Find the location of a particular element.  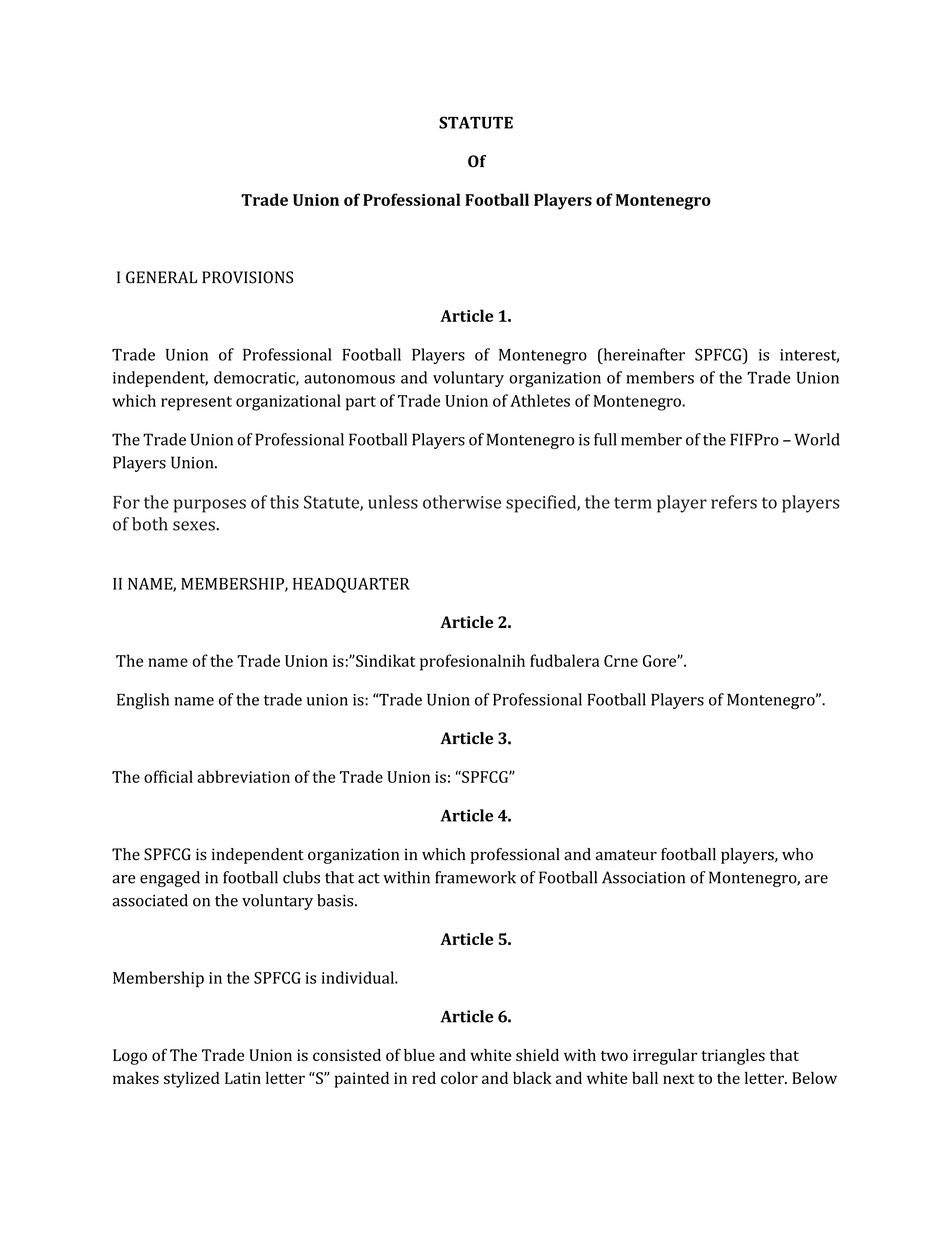

English is located at coordinates (143, 701).
